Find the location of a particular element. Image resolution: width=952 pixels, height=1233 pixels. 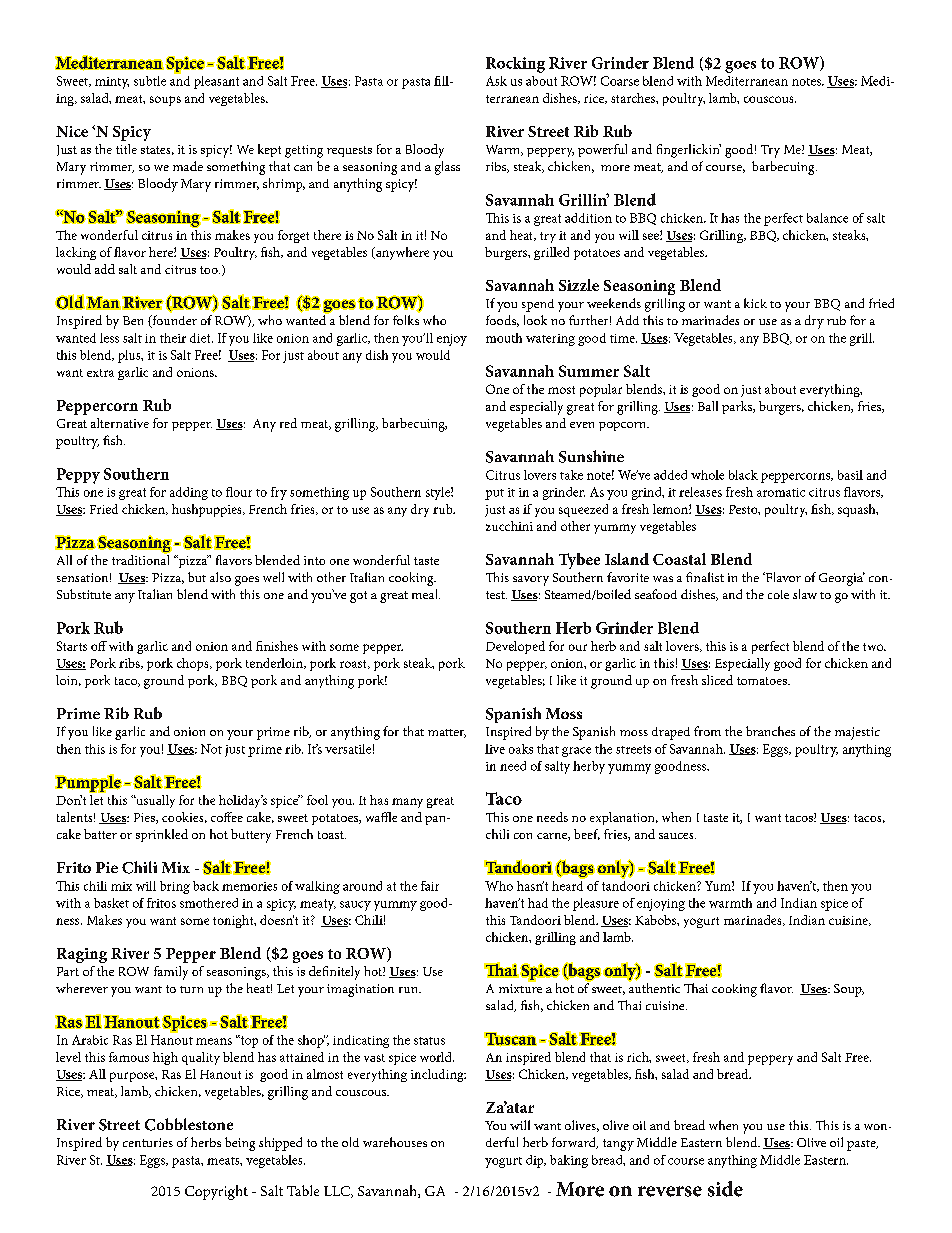

centuries is located at coordinates (148, 1142).
